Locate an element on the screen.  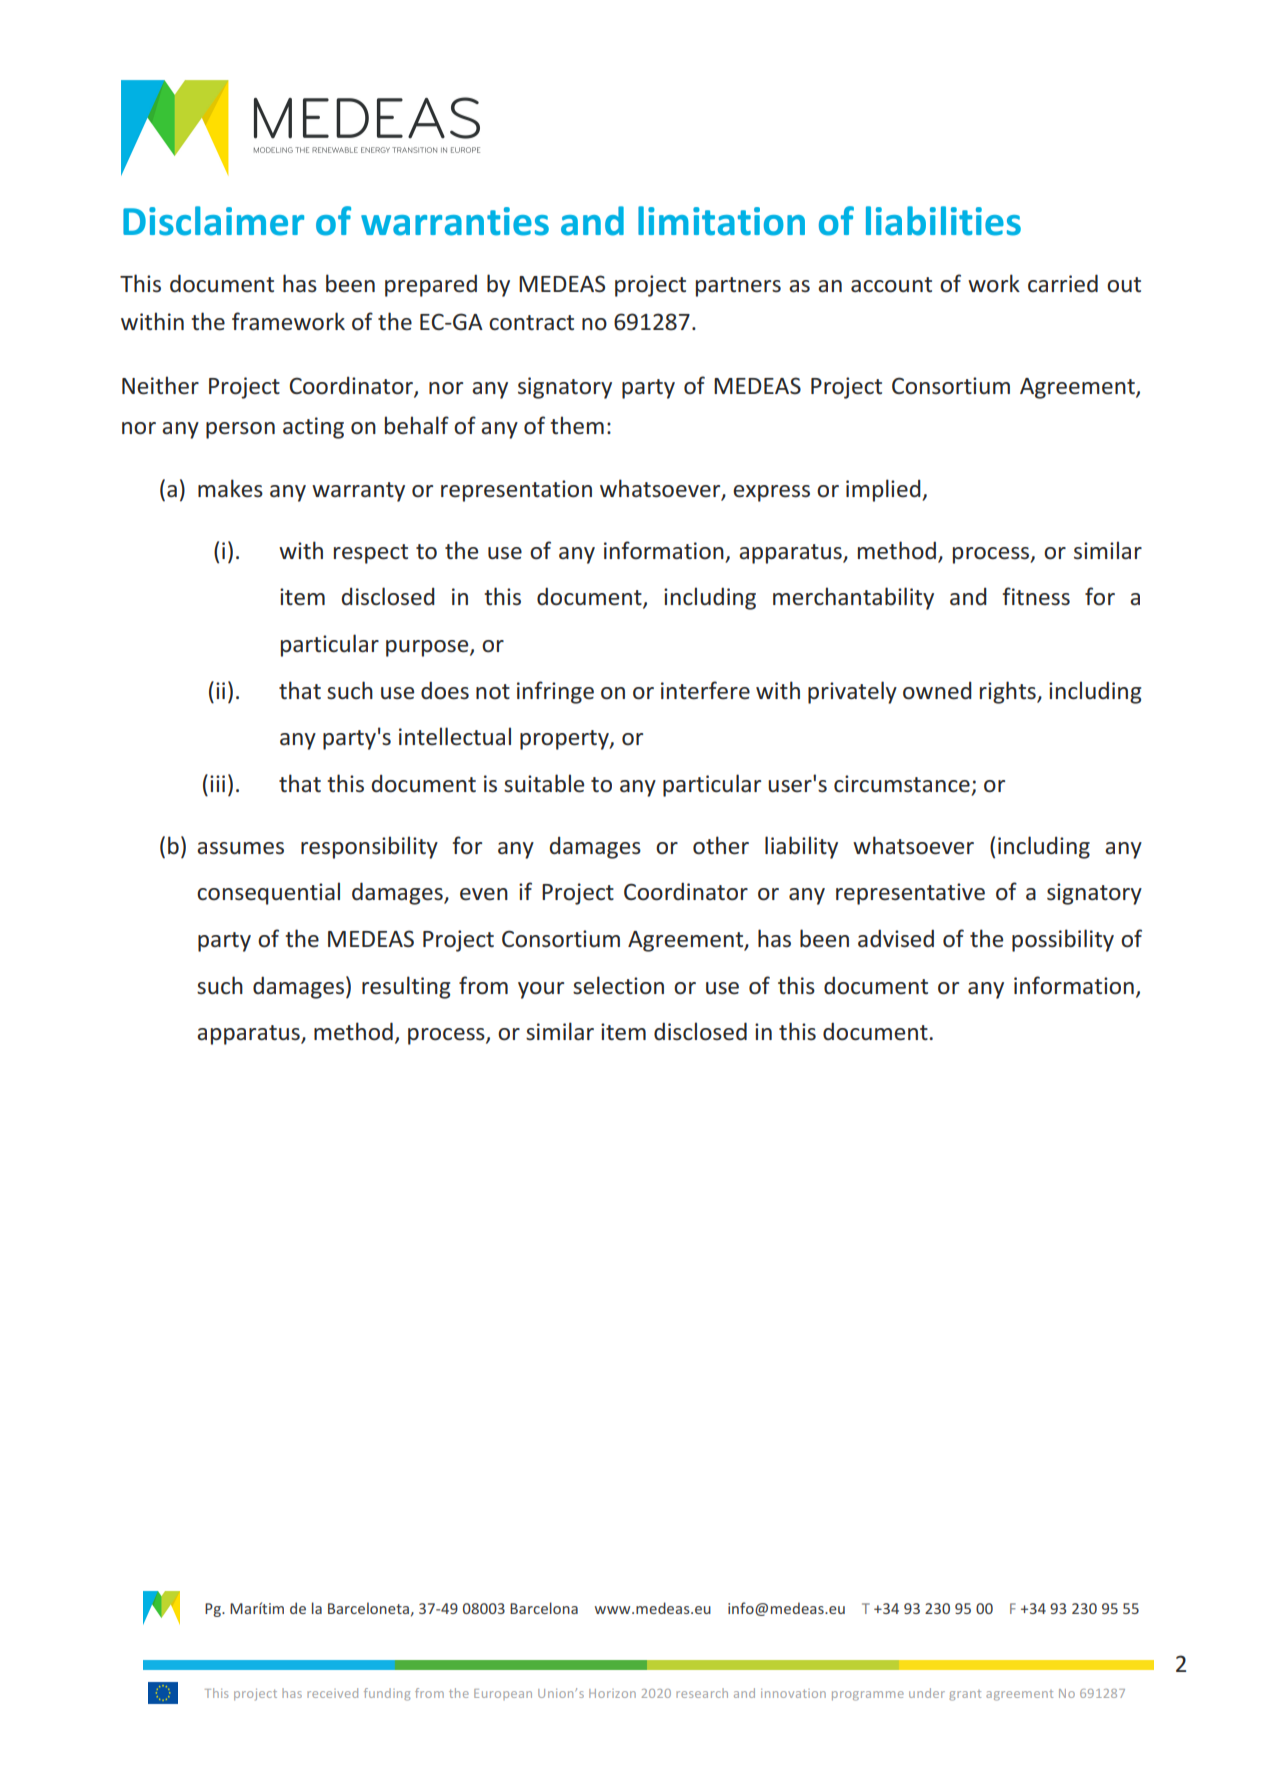
respect is located at coordinates (371, 554).
